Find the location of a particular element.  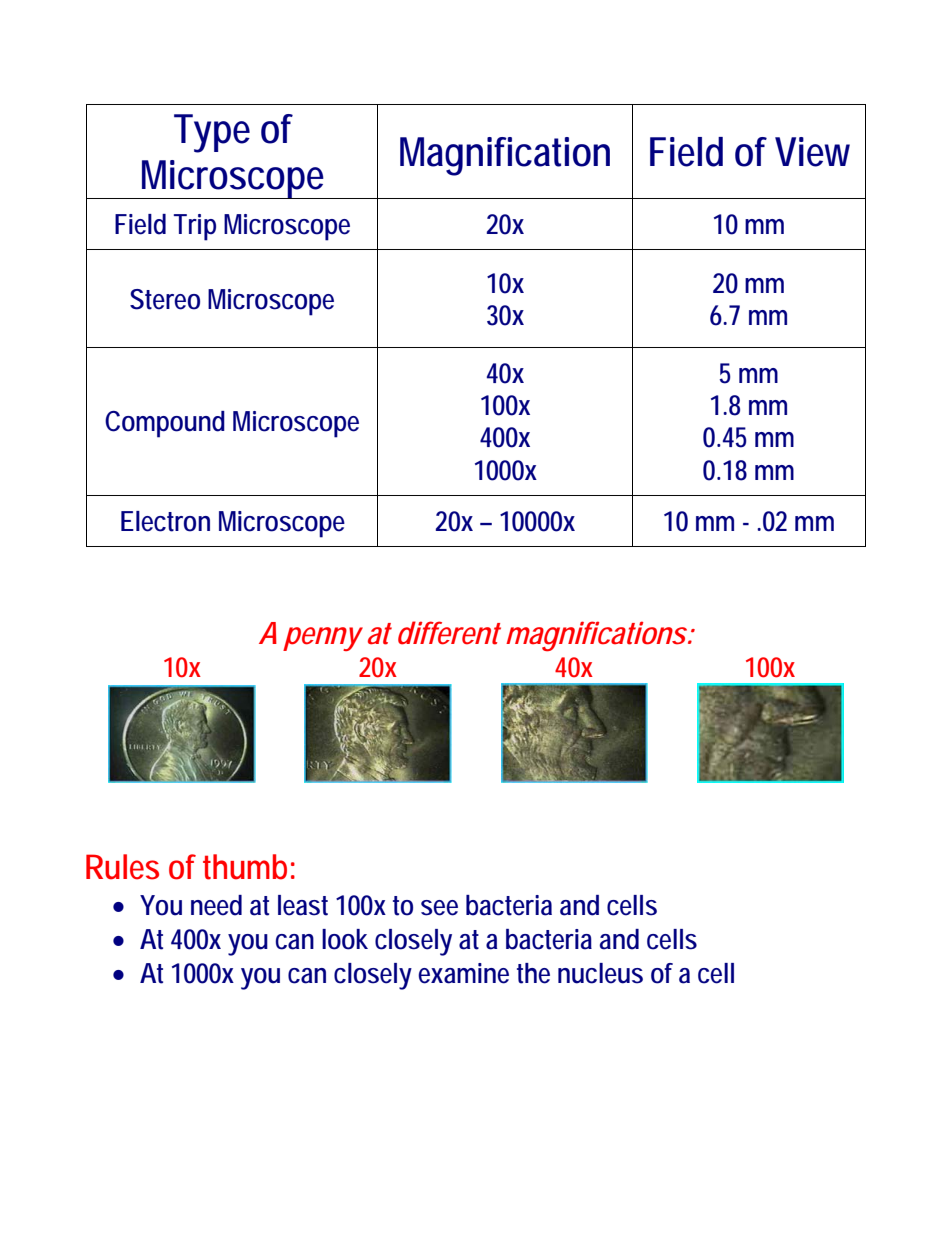

Type is located at coordinates (212, 133).
